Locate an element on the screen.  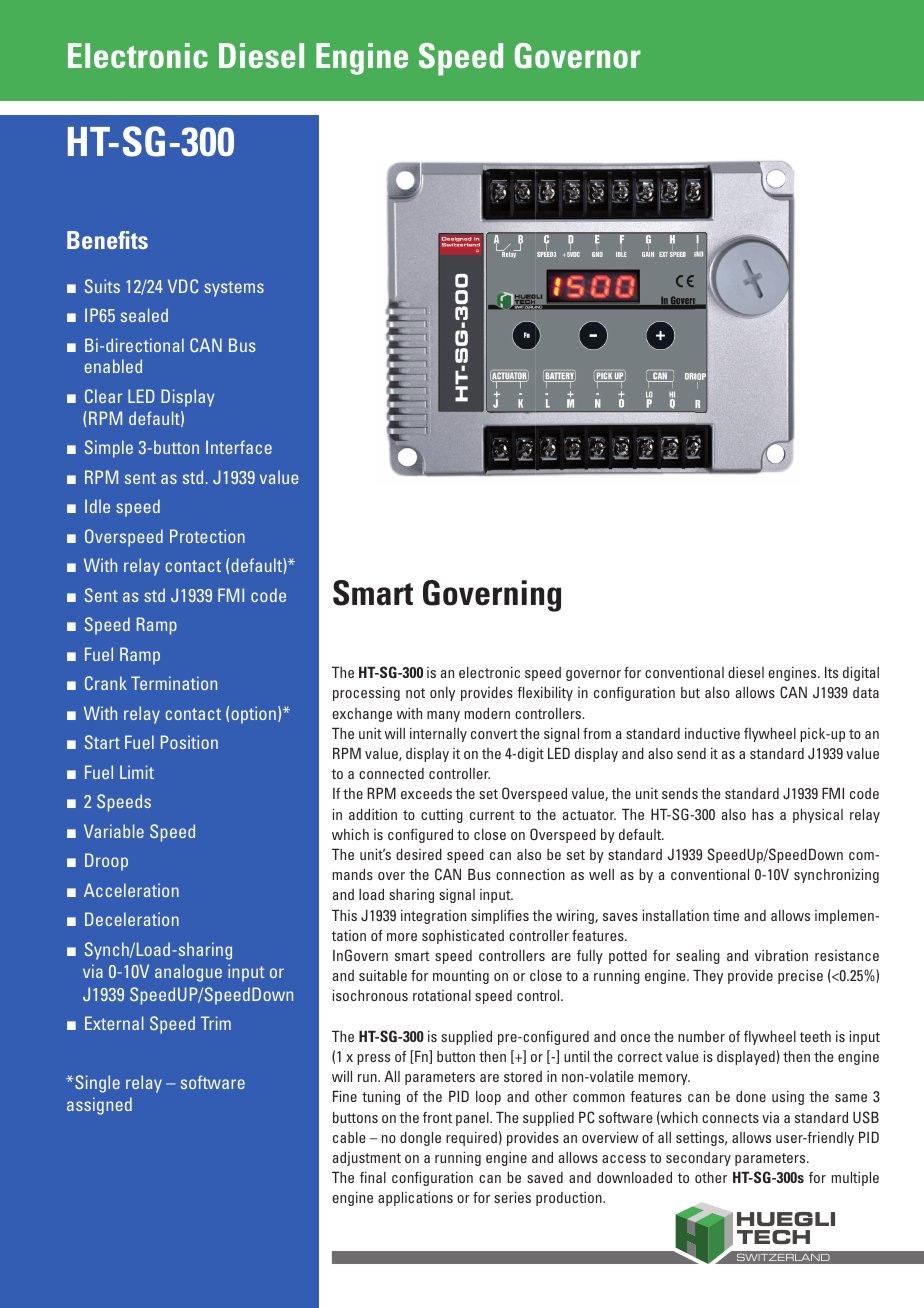
modern is located at coordinates (487, 713).
